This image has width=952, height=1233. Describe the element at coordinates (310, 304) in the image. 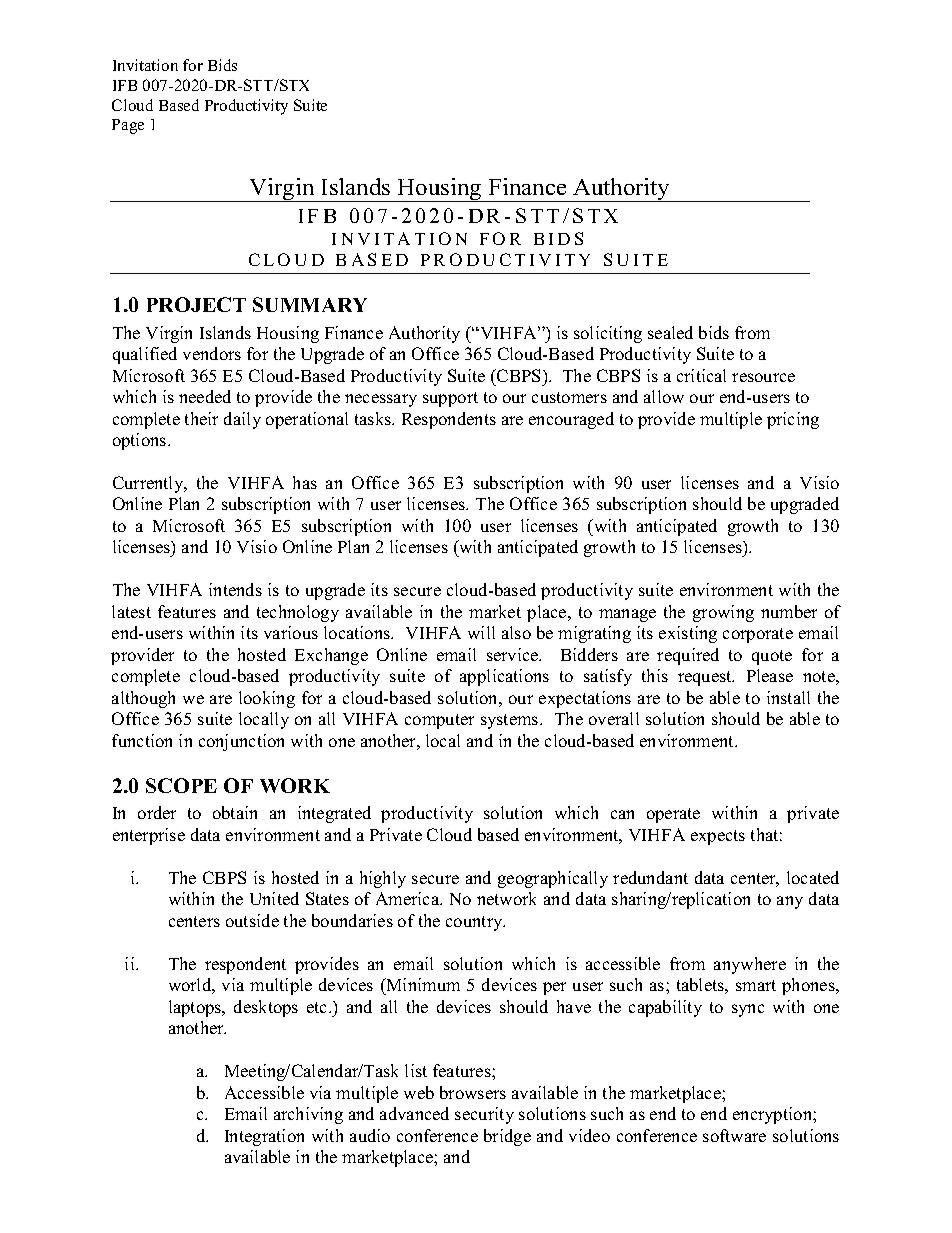

I see `SUMMARY` at that location.
